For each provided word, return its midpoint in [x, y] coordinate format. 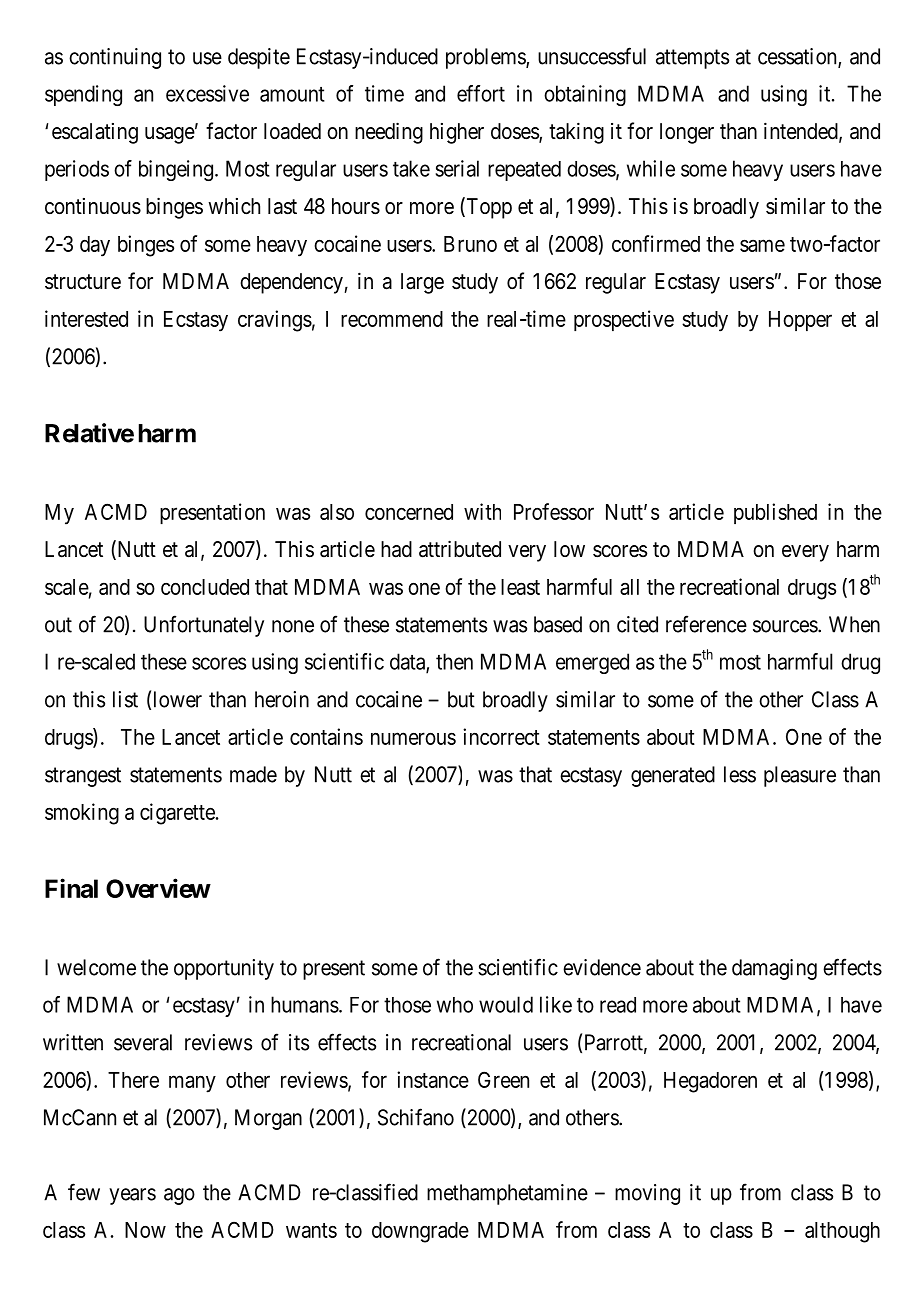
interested [86, 318]
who [455, 1005]
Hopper [800, 321]
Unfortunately [204, 626]
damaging [774, 969]
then [454, 661]
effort [481, 93]
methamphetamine [507, 1194]
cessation [798, 57]
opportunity [224, 969]
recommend [392, 319]
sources [786, 626]
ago [179, 1196]
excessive [207, 93]
